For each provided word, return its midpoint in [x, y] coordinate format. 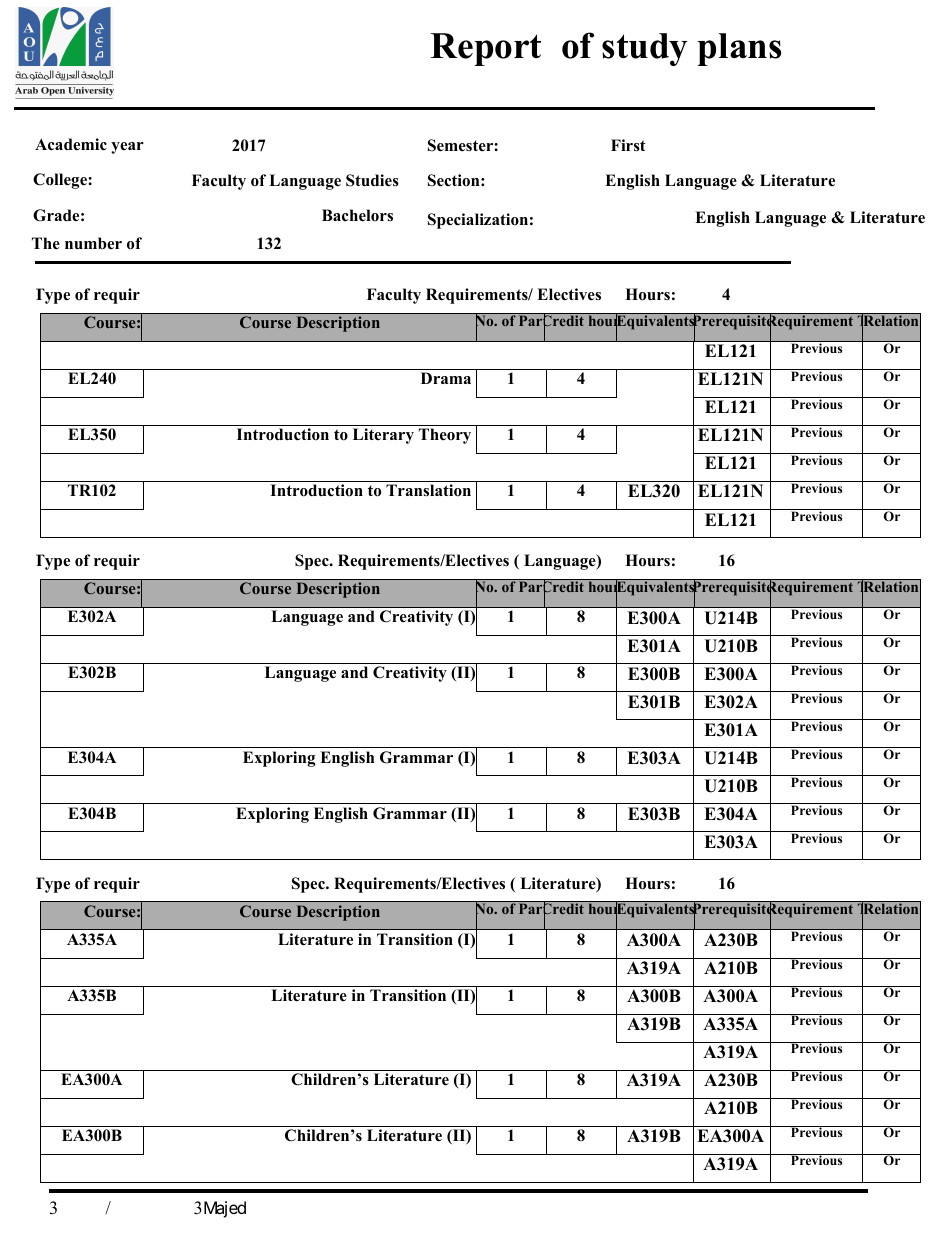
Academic [71, 144]
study [645, 49]
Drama [446, 378]
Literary [383, 436]
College [61, 181]
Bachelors [357, 215]
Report [485, 49]
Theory [445, 436]
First [628, 145]
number [93, 243]
